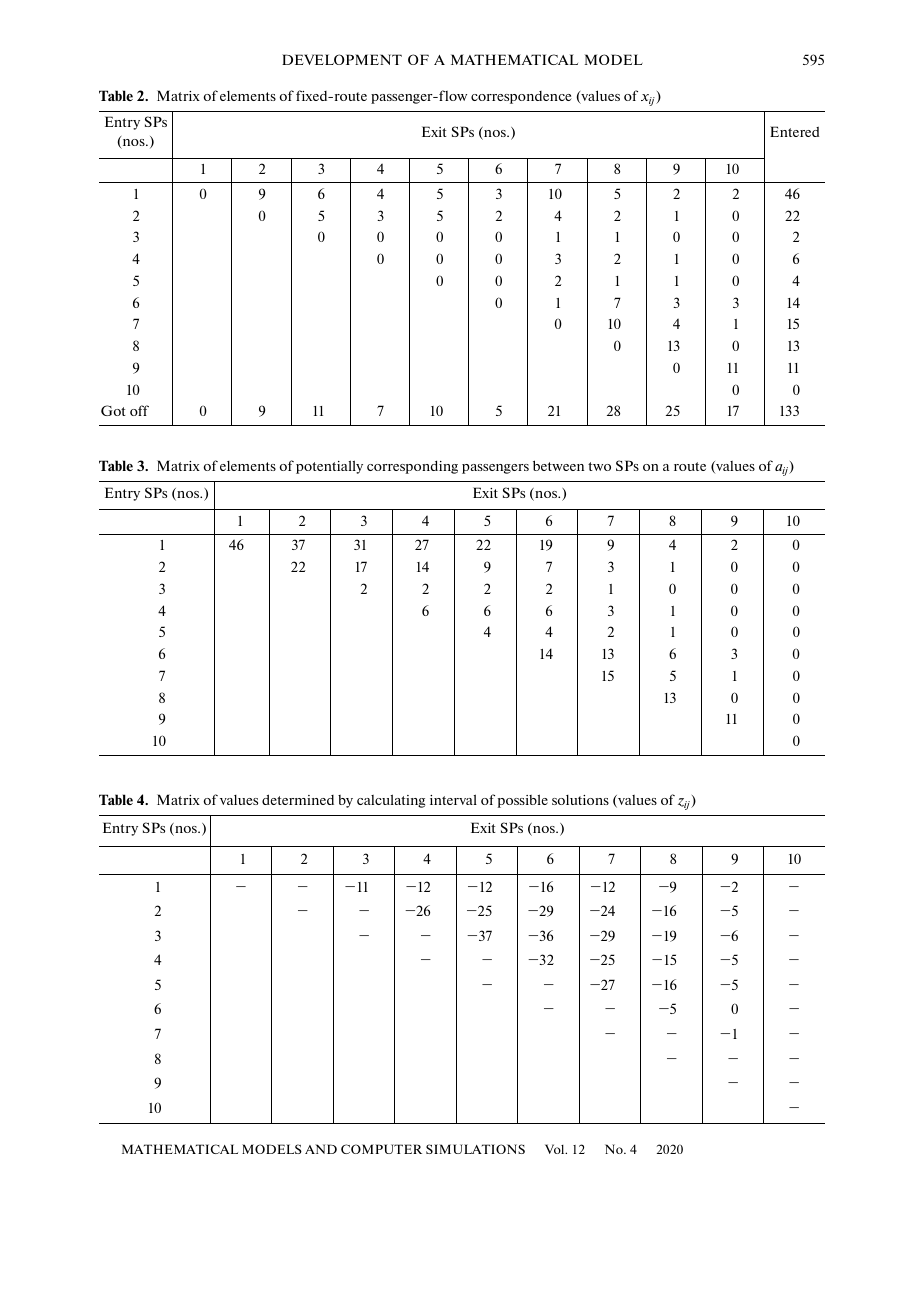 This page has width=924, height=1308. What do you see at coordinates (521, 97) in the page?
I see `correspondence` at bounding box center [521, 97].
